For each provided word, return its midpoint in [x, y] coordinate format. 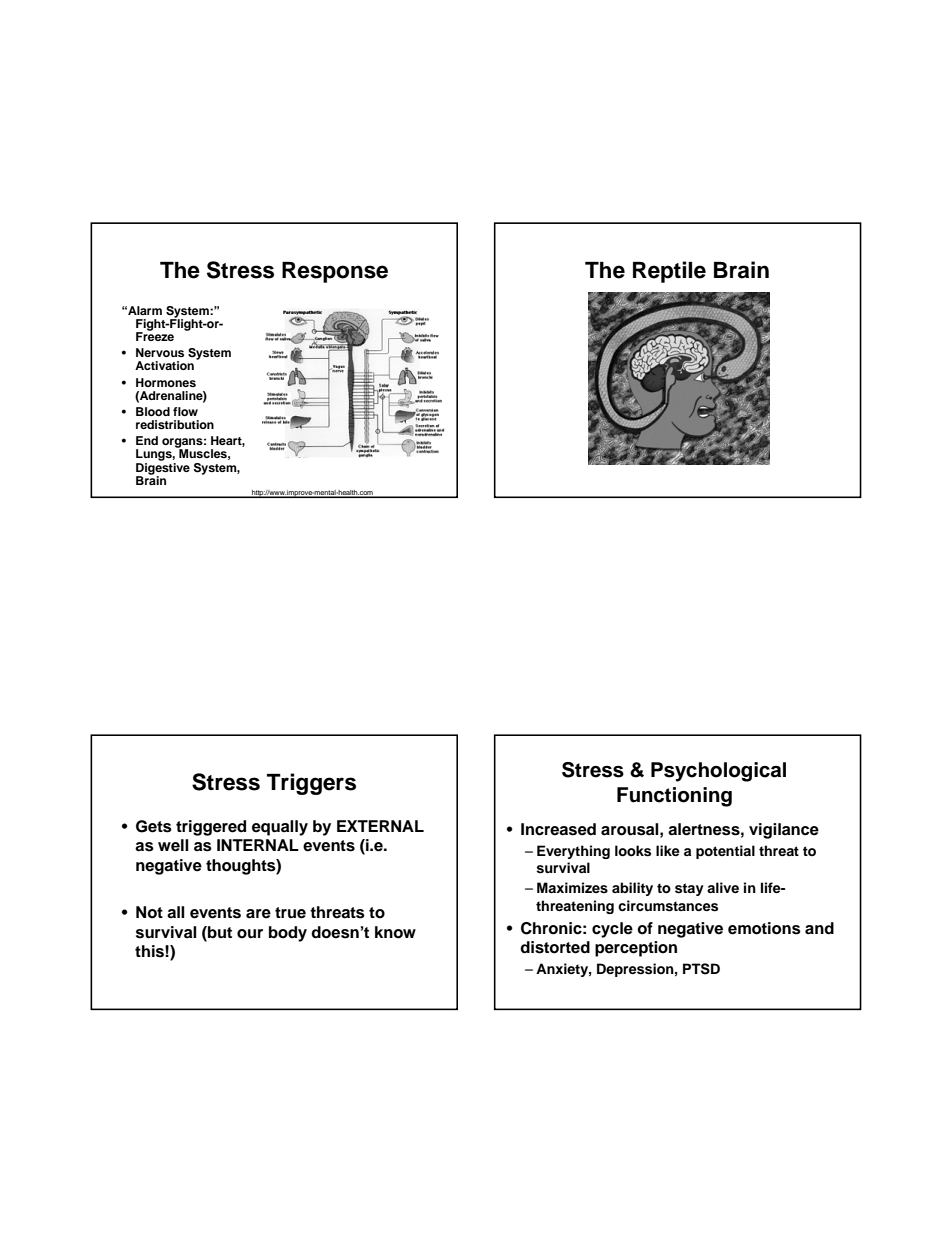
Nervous [160, 352]
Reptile [669, 272]
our [250, 934]
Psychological [718, 772]
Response [335, 272]
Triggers [311, 784]
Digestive [163, 468]
